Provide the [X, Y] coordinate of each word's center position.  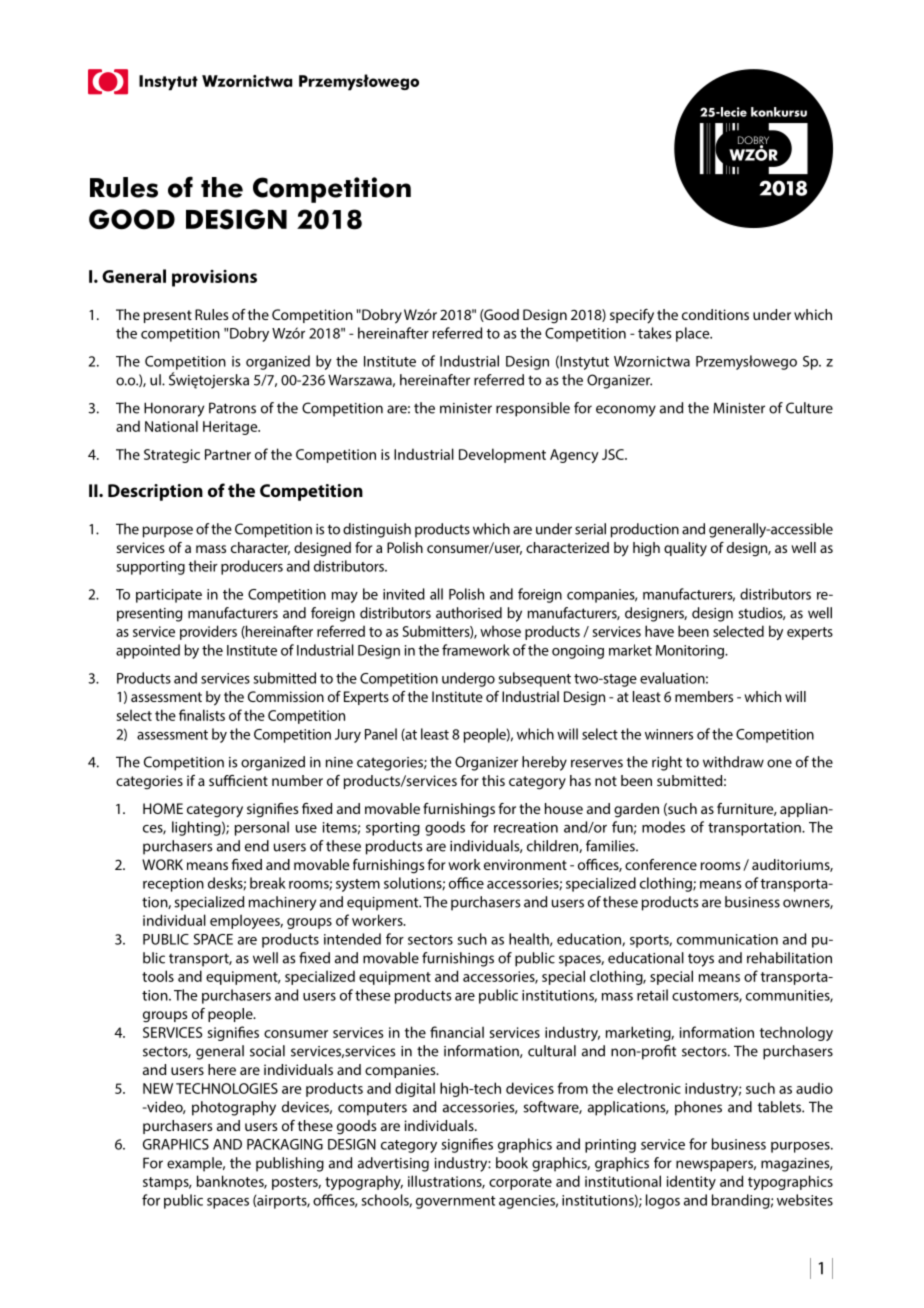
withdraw [733, 762]
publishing [290, 1164]
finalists [202, 715]
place [694, 334]
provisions [214, 278]
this [493, 780]
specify [632, 316]
